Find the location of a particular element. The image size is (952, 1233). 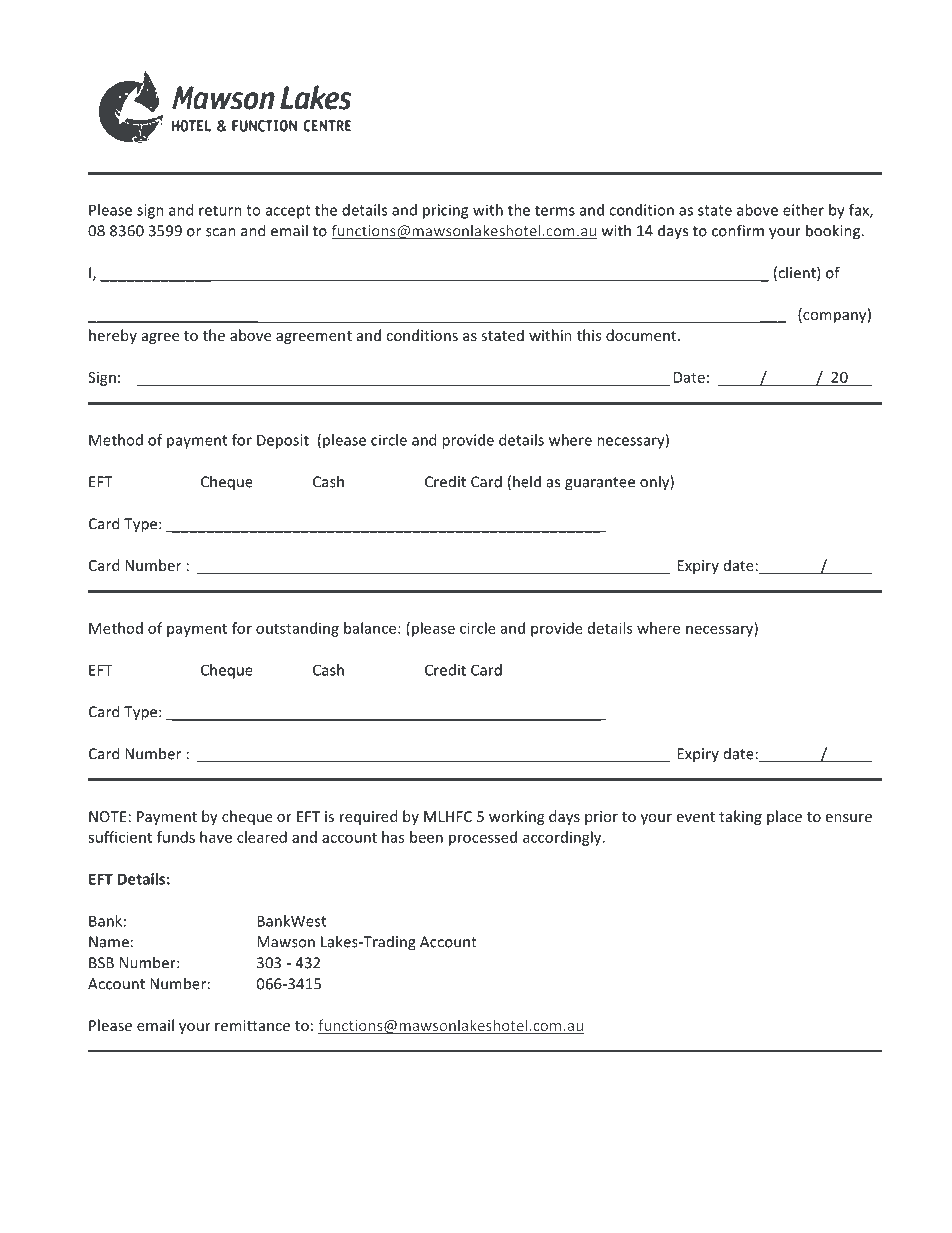

scan is located at coordinates (221, 232).
